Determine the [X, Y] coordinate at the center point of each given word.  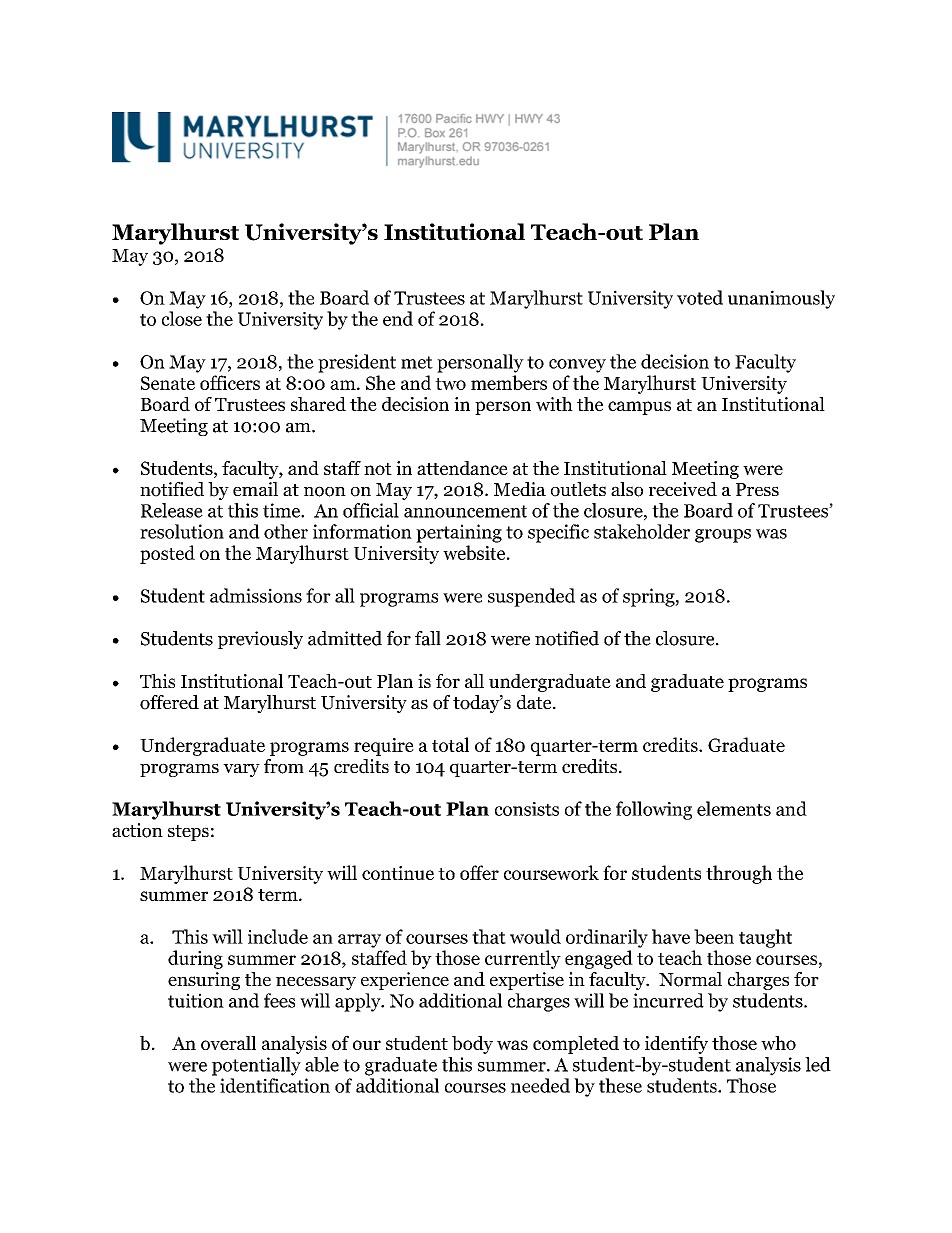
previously [260, 640]
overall [228, 1043]
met [417, 362]
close [182, 318]
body [472, 1045]
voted [700, 297]
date [535, 702]
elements [734, 808]
